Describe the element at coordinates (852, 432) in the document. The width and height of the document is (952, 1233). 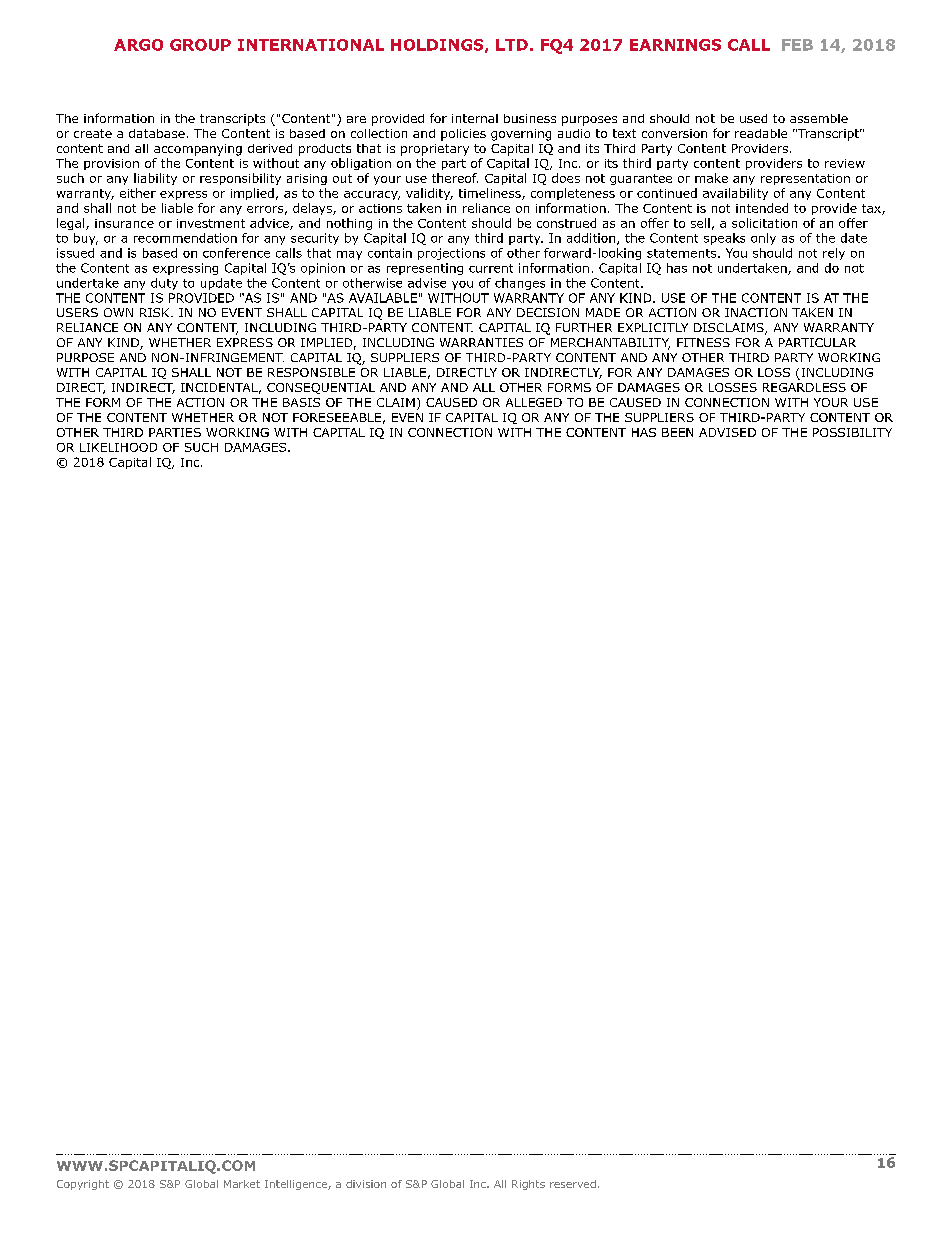
I see `POSSIBILITY` at that location.
